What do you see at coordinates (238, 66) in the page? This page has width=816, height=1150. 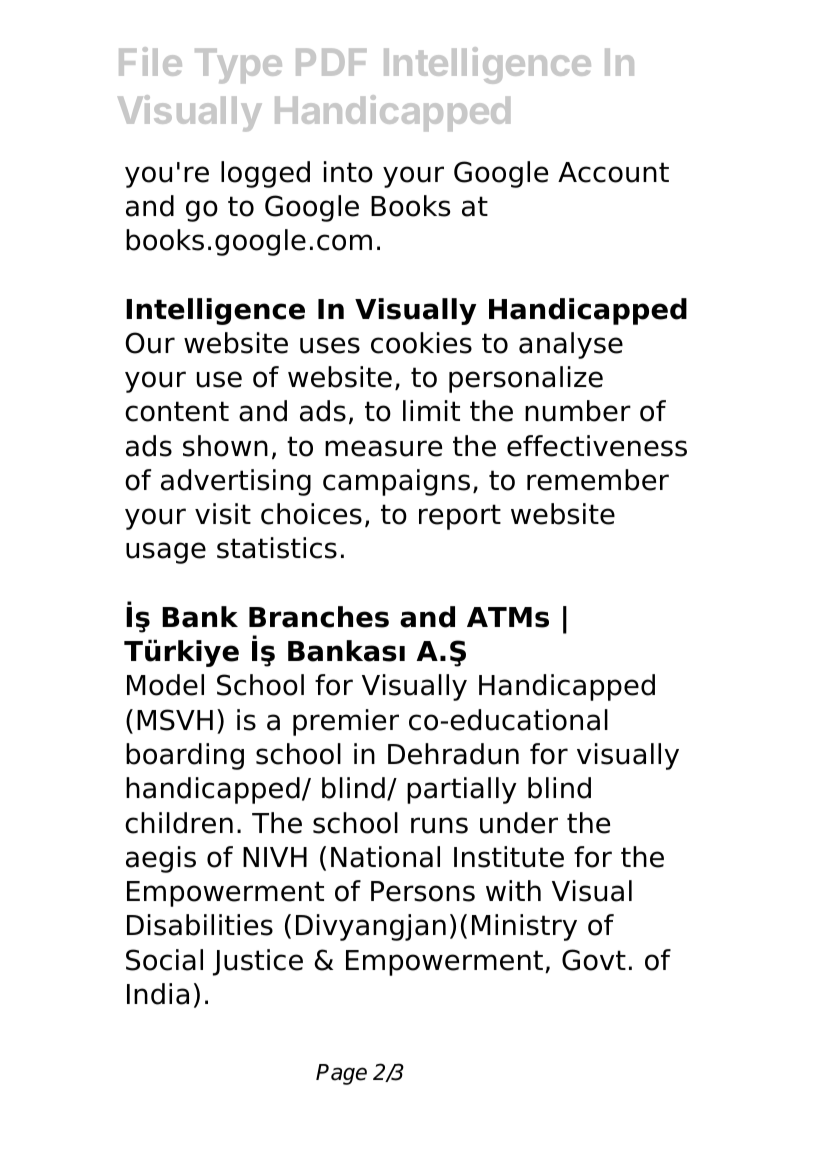 I see `Type` at bounding box center [238, 66].
